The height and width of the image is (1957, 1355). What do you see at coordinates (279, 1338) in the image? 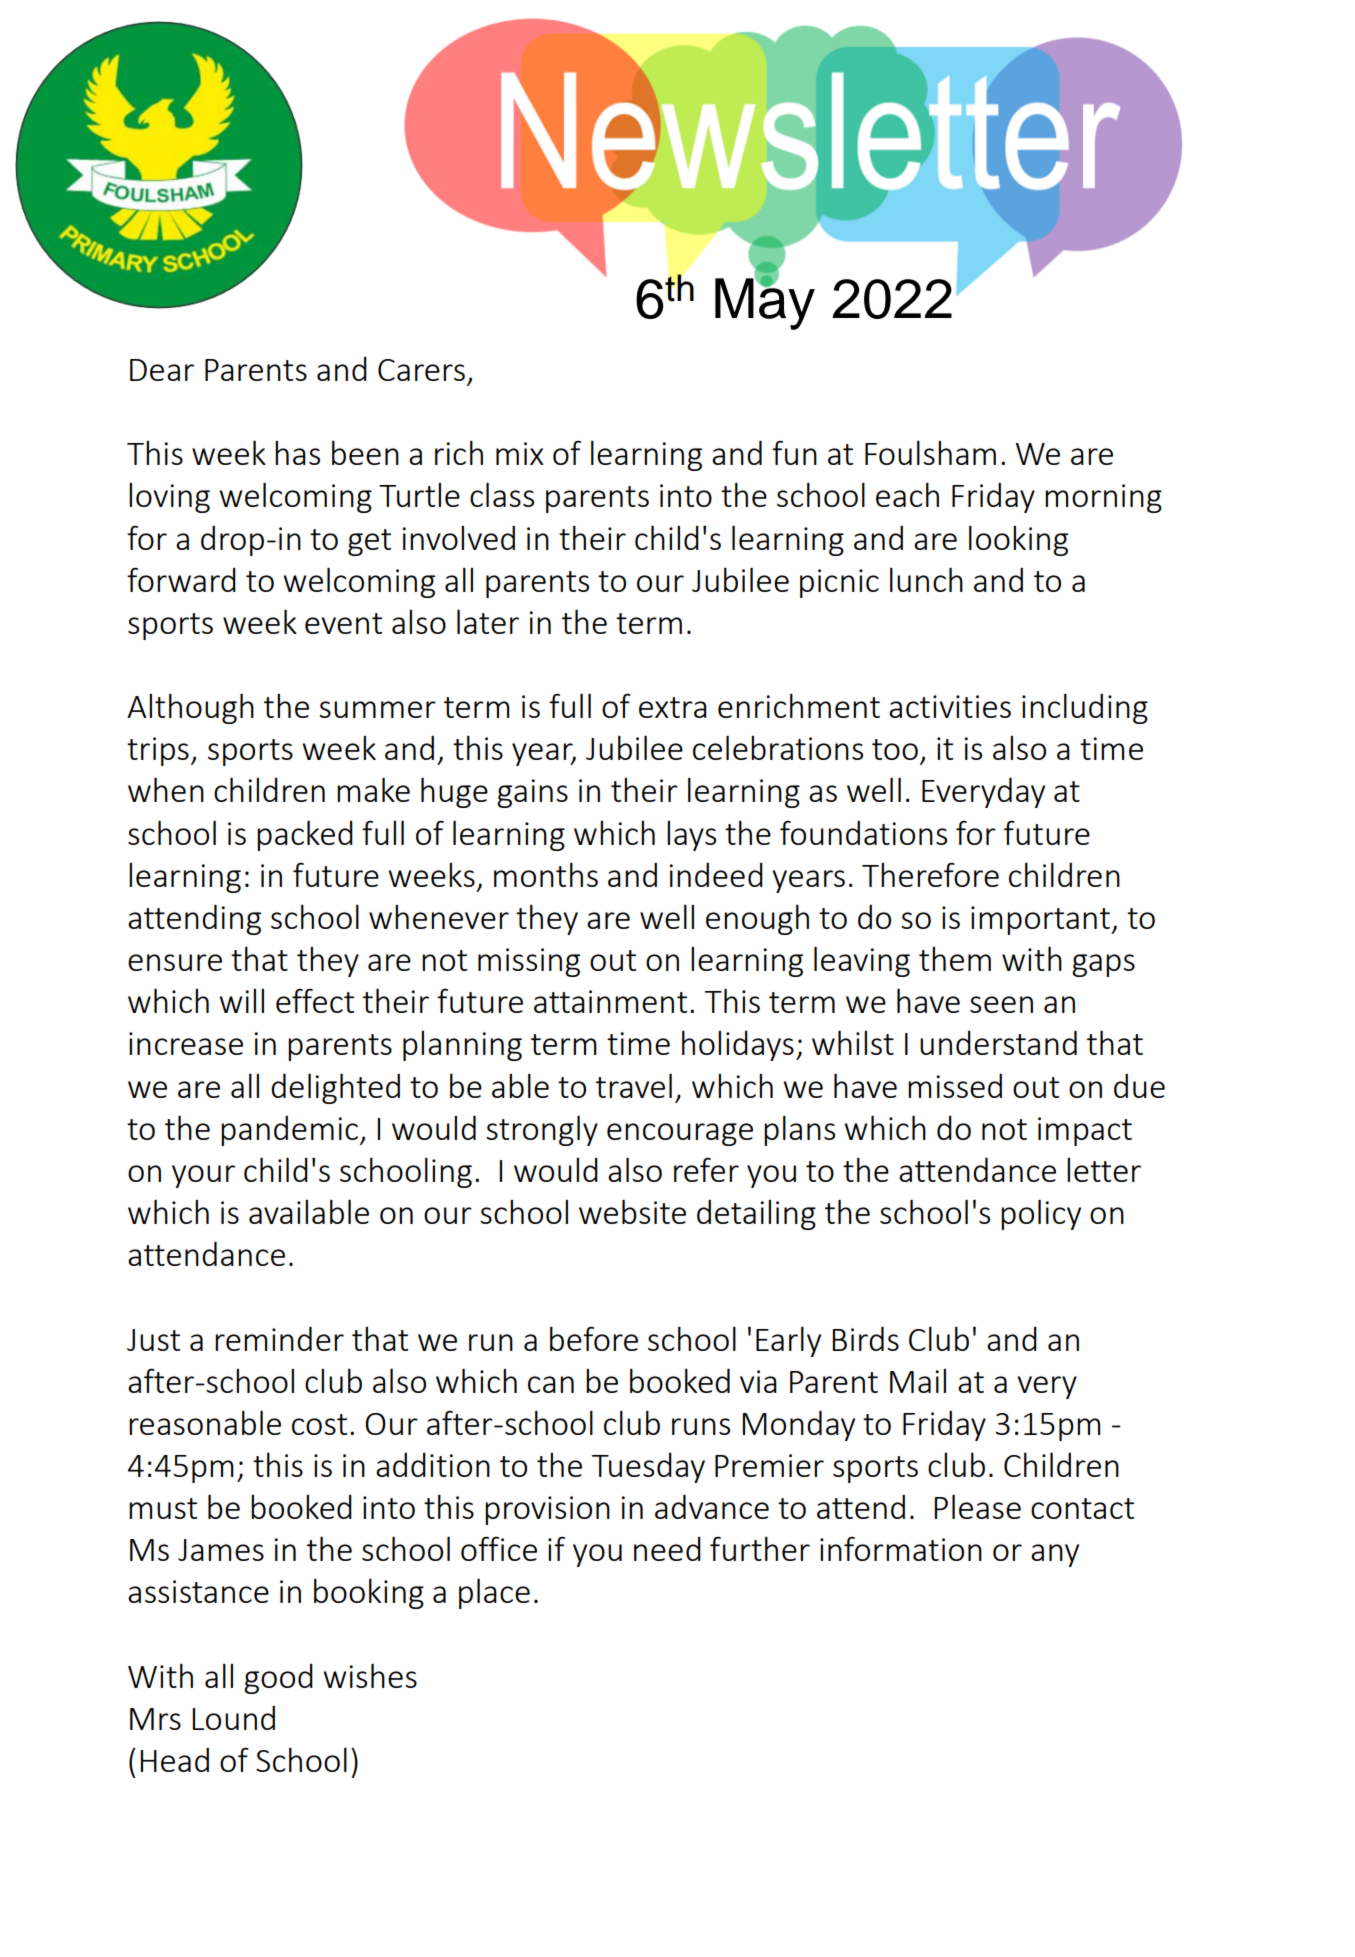
I see `reminder` at bounding box center [279, 1338].
